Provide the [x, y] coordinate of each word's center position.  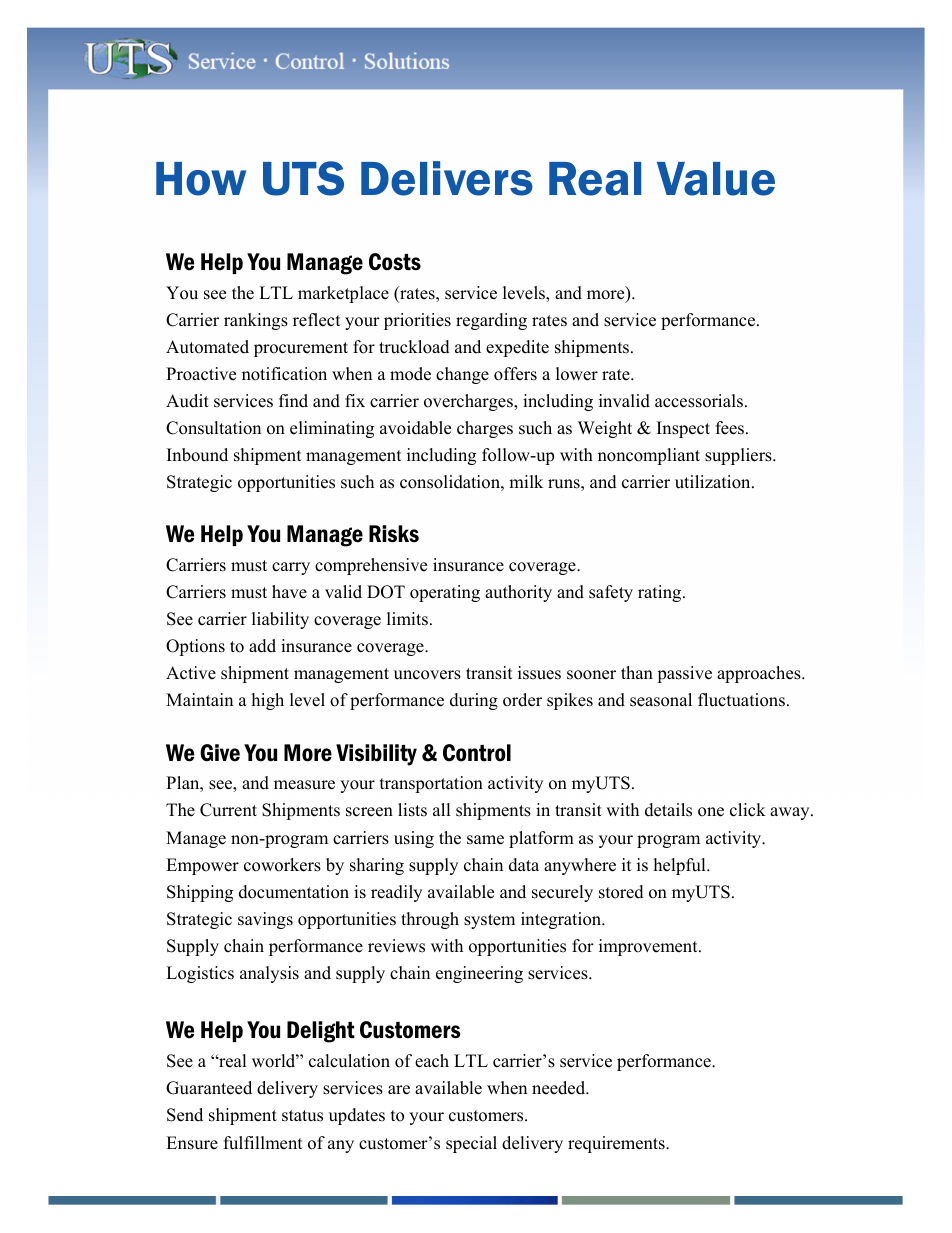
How [201, 179]
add [262, 646]
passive [684, 674]
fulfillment [263, 1143]
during [474, 701]
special [471, 1144]
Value [716, 179]
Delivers [447, 178]
